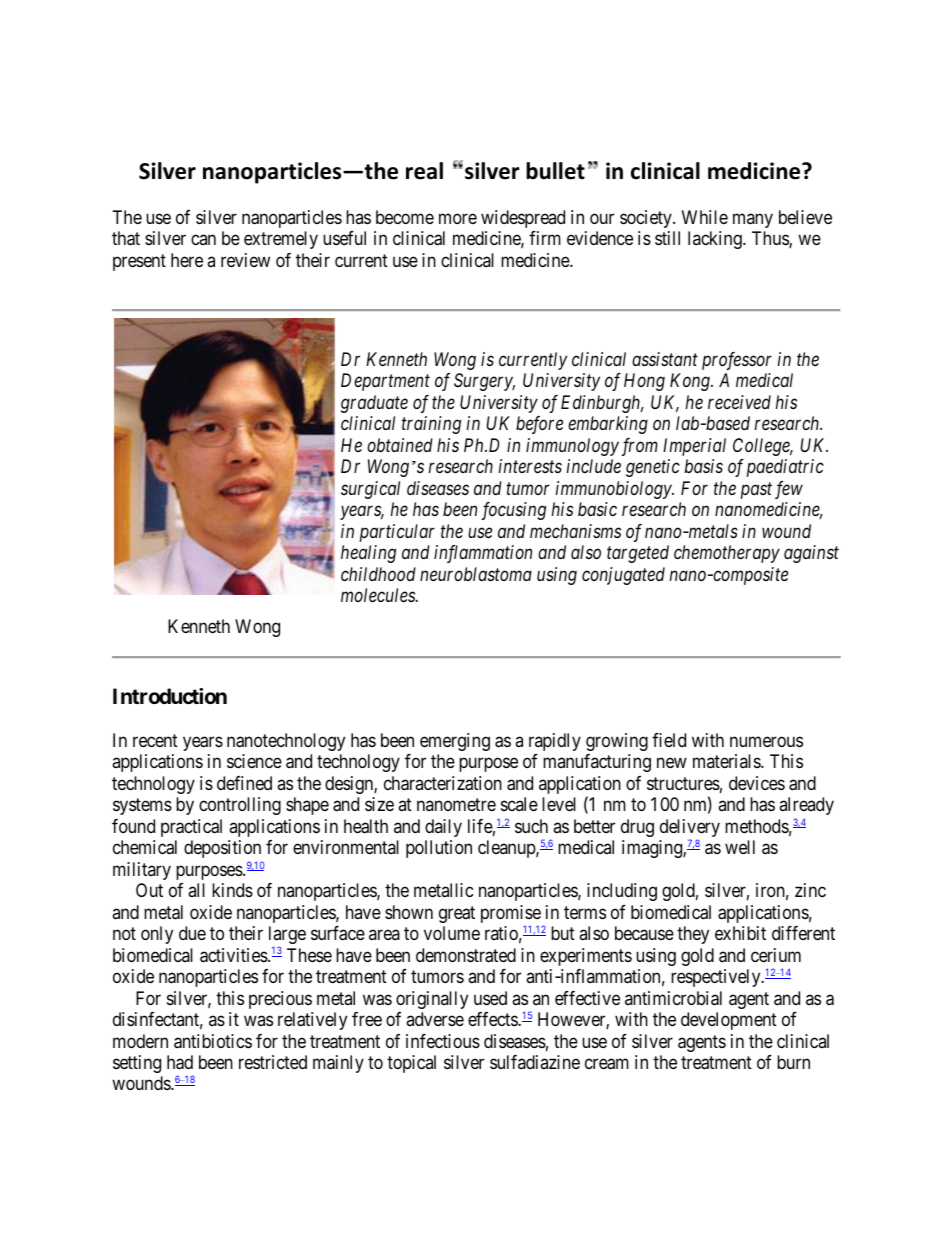  Describe the element at coordinates (180, 1062) in the screenshot. I see `had` at that location.
